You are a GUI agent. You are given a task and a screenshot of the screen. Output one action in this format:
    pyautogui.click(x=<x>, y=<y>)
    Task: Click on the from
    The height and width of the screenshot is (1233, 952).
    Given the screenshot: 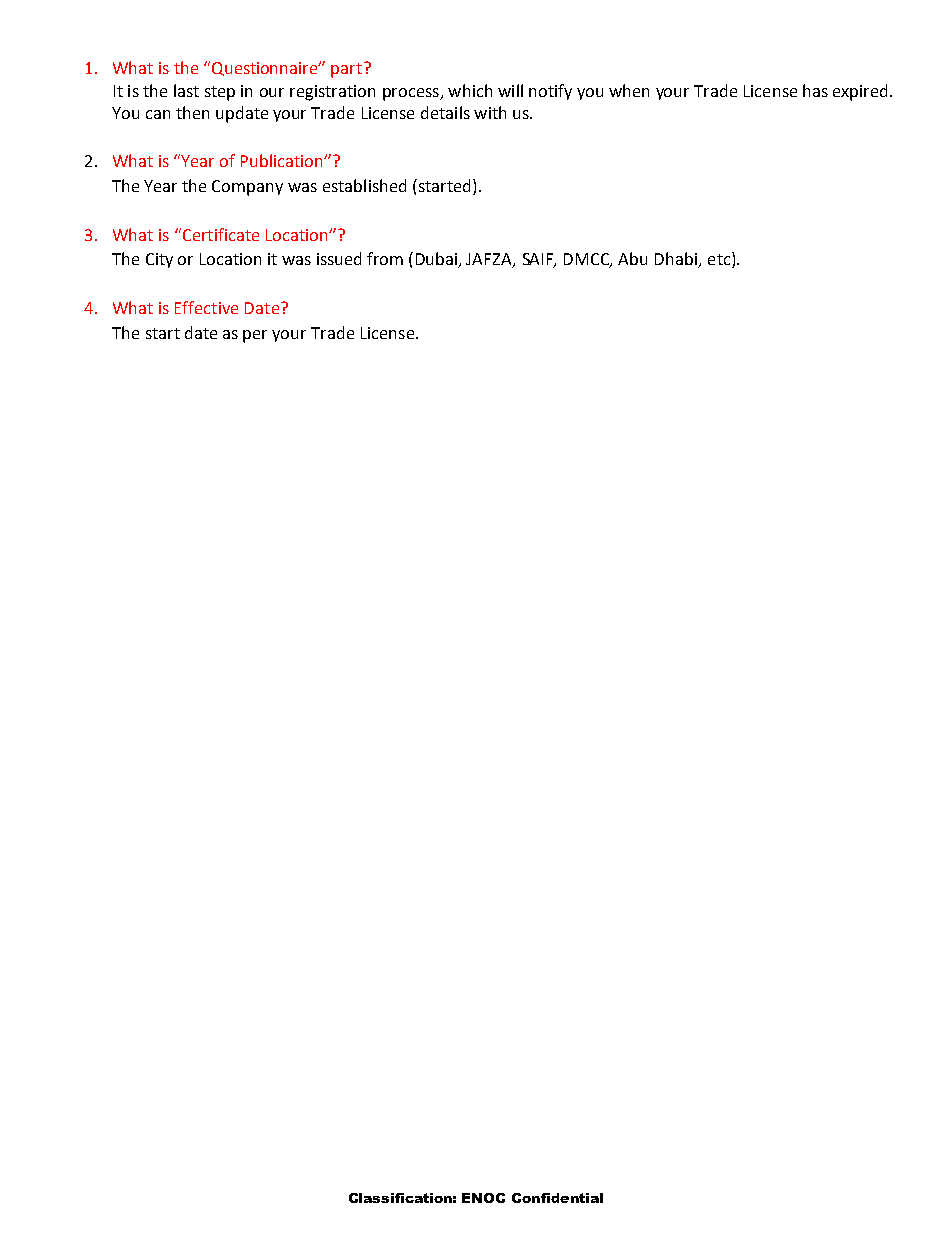 What is the action you would take?
    pyautogui.click(x=385, y=258)
